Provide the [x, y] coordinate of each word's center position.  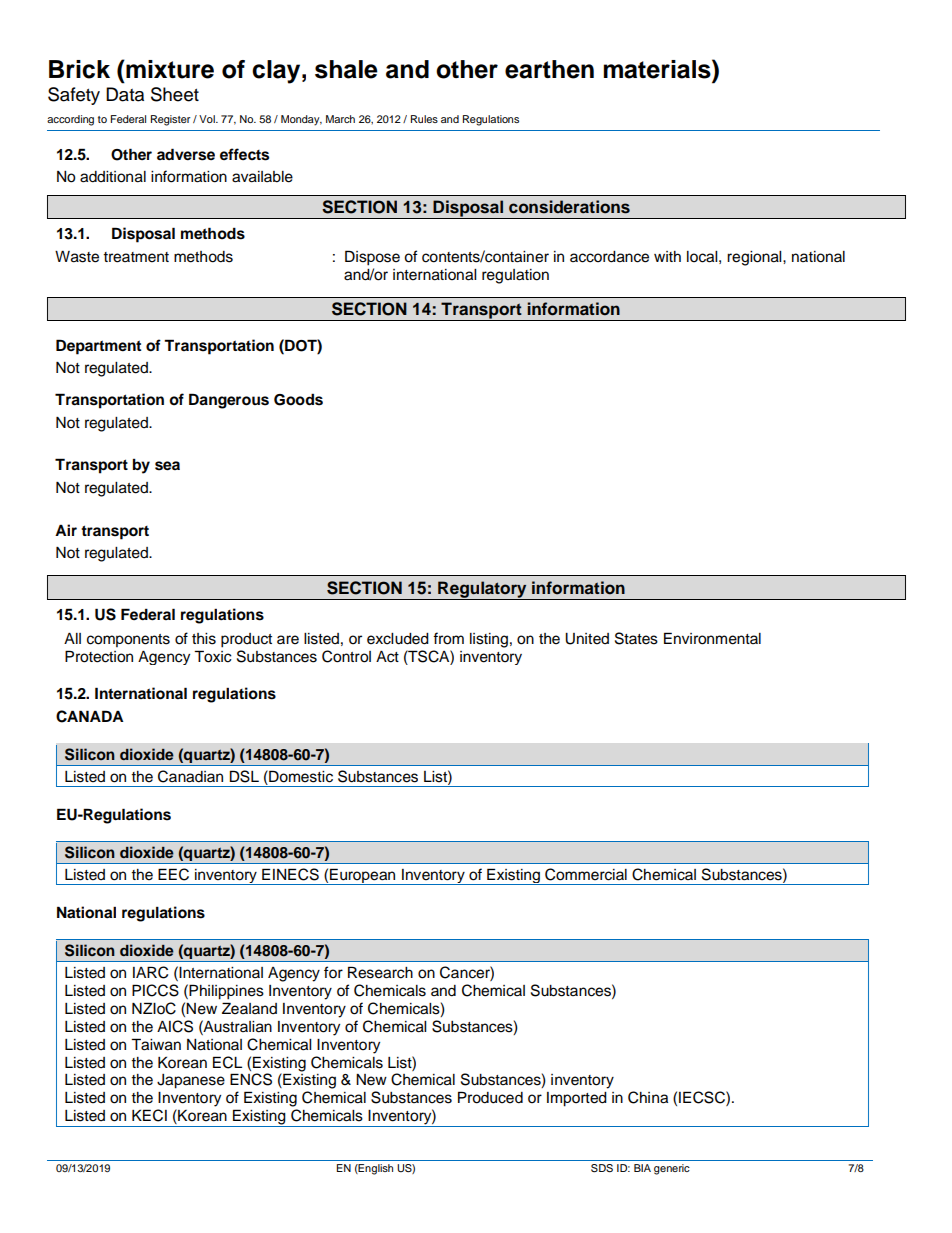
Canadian [190, 776]
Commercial [586, 874]
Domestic [300, 776]
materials [658, 69]
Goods [298, 399]
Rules [424, 119]
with [667, 256]
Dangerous [229, 401]
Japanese [191, 1081]
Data [125, 94]
